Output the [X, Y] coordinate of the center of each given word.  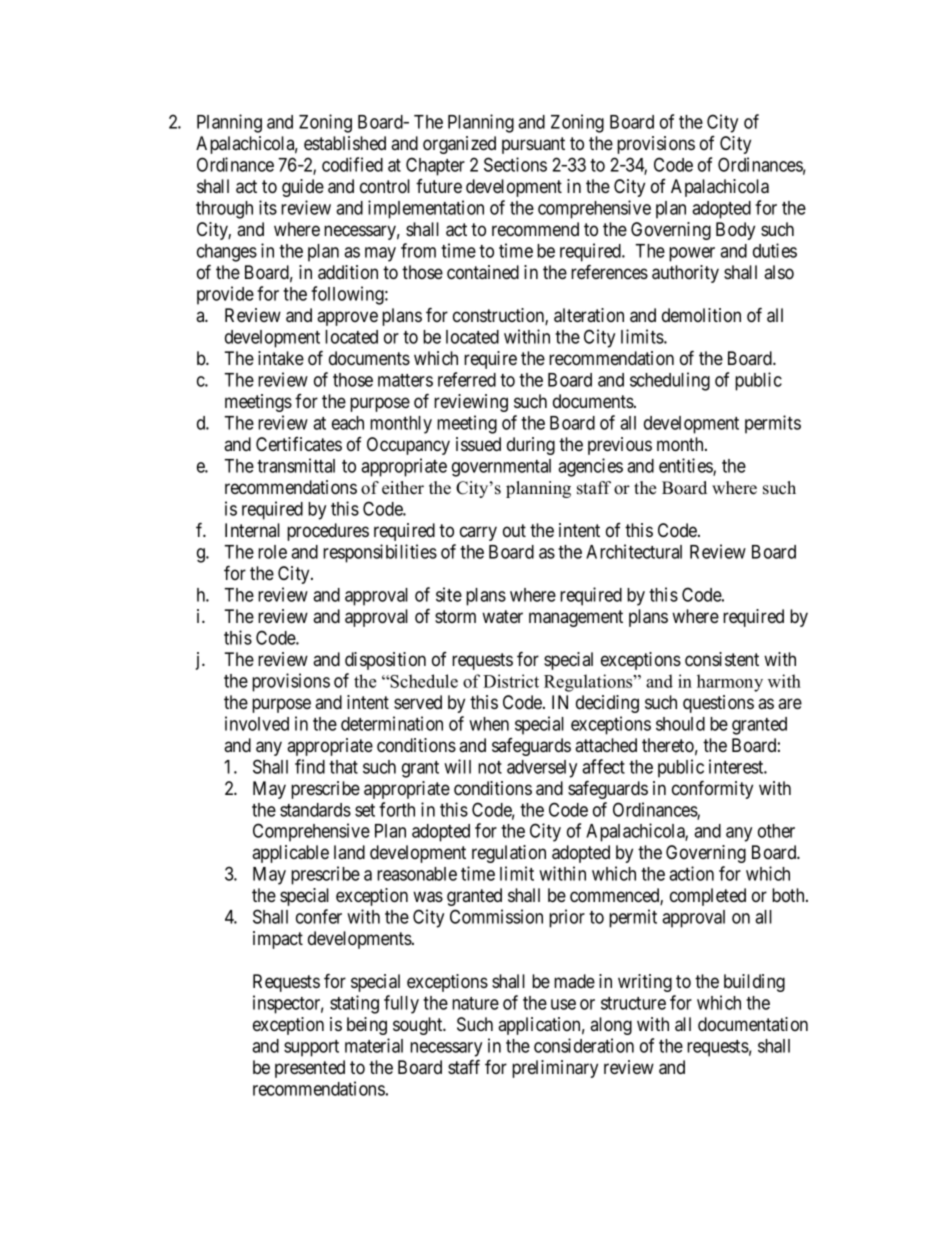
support [311, 1048]
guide [303, 188]
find [310, 766]
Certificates [299, 444]
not [490, 767]
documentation [753, 1024]
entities [686, 466]
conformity [712, 789]
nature [475, 1003]
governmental [501, 468]
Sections [515, 164]
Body [735, 231]
